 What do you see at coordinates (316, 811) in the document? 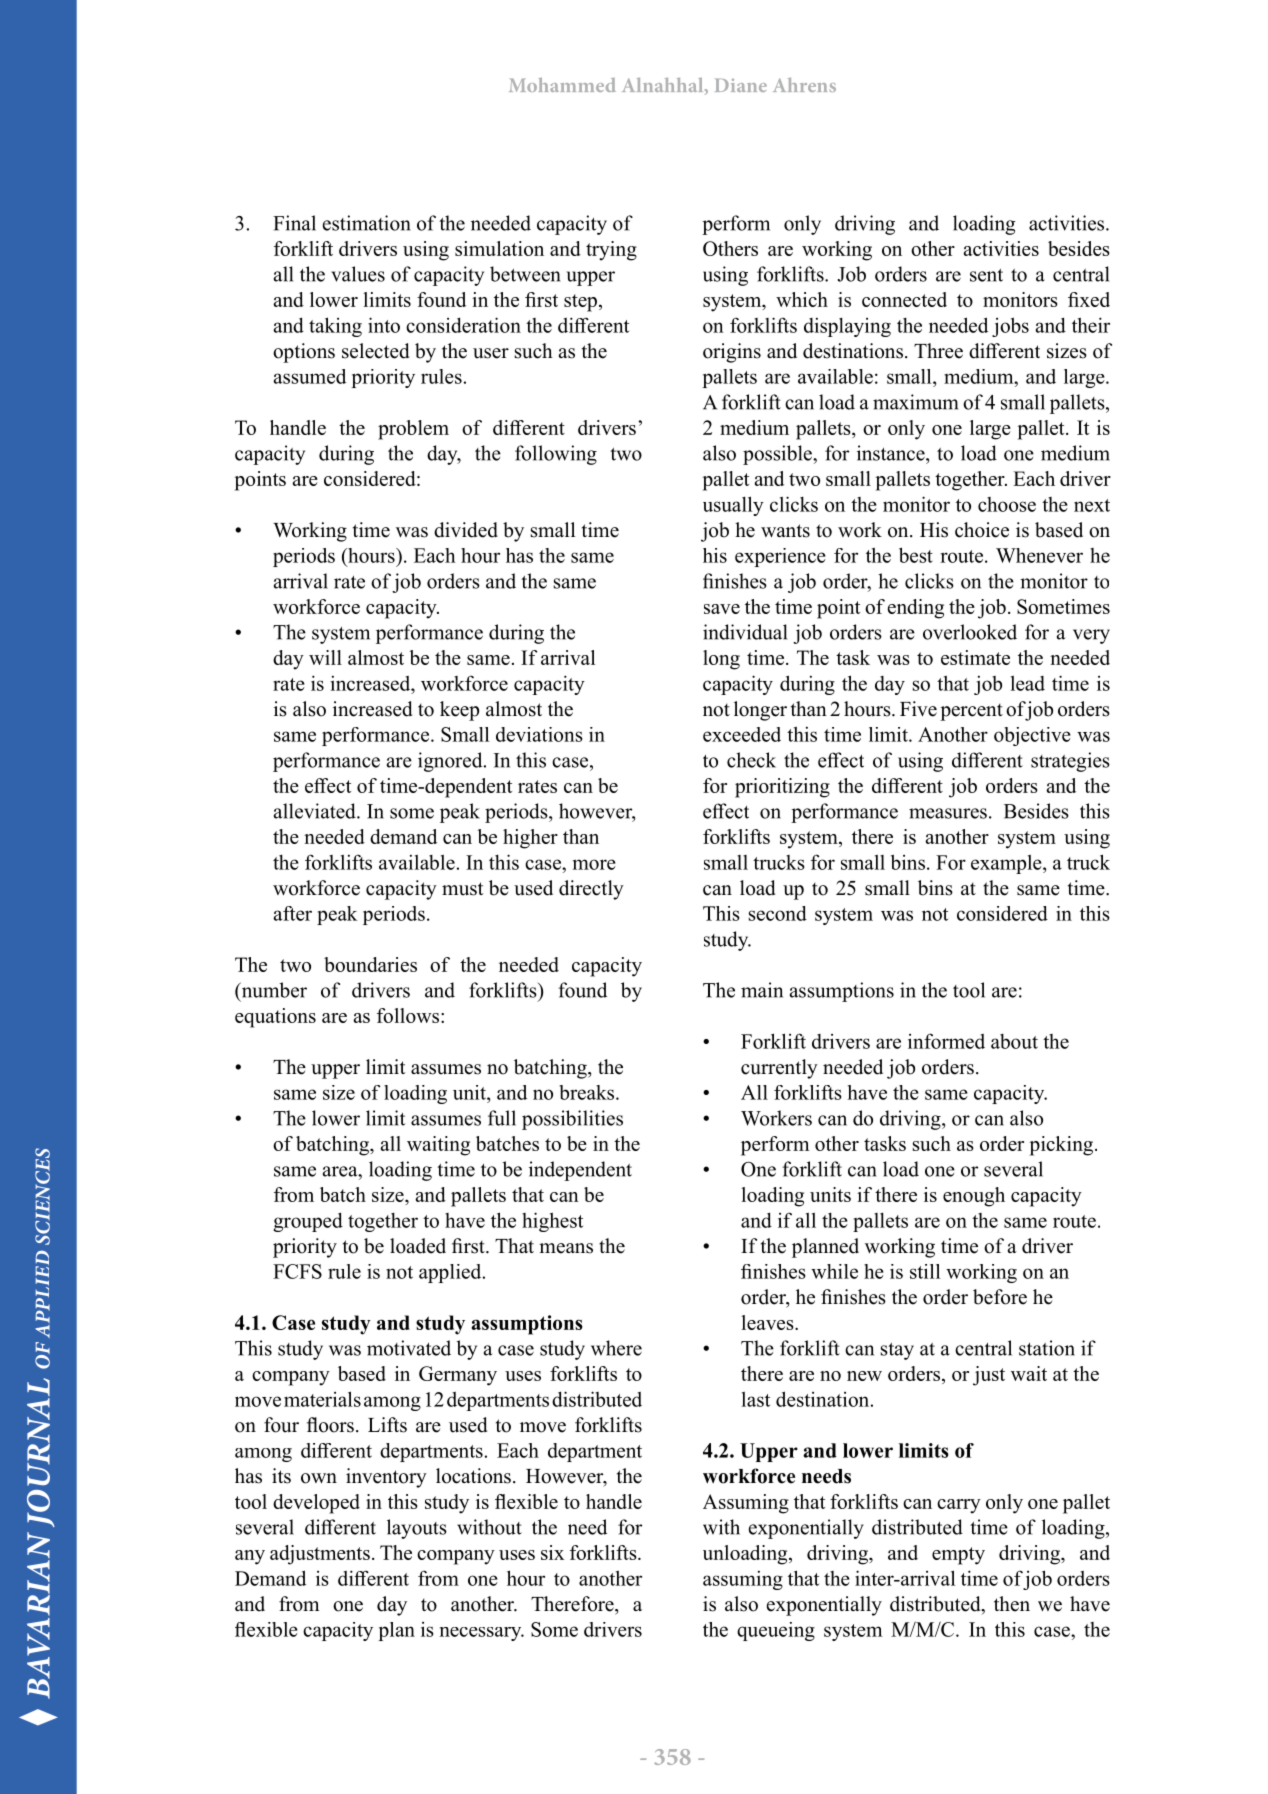
I see `alleviated` at bounding box center [316, 811].
